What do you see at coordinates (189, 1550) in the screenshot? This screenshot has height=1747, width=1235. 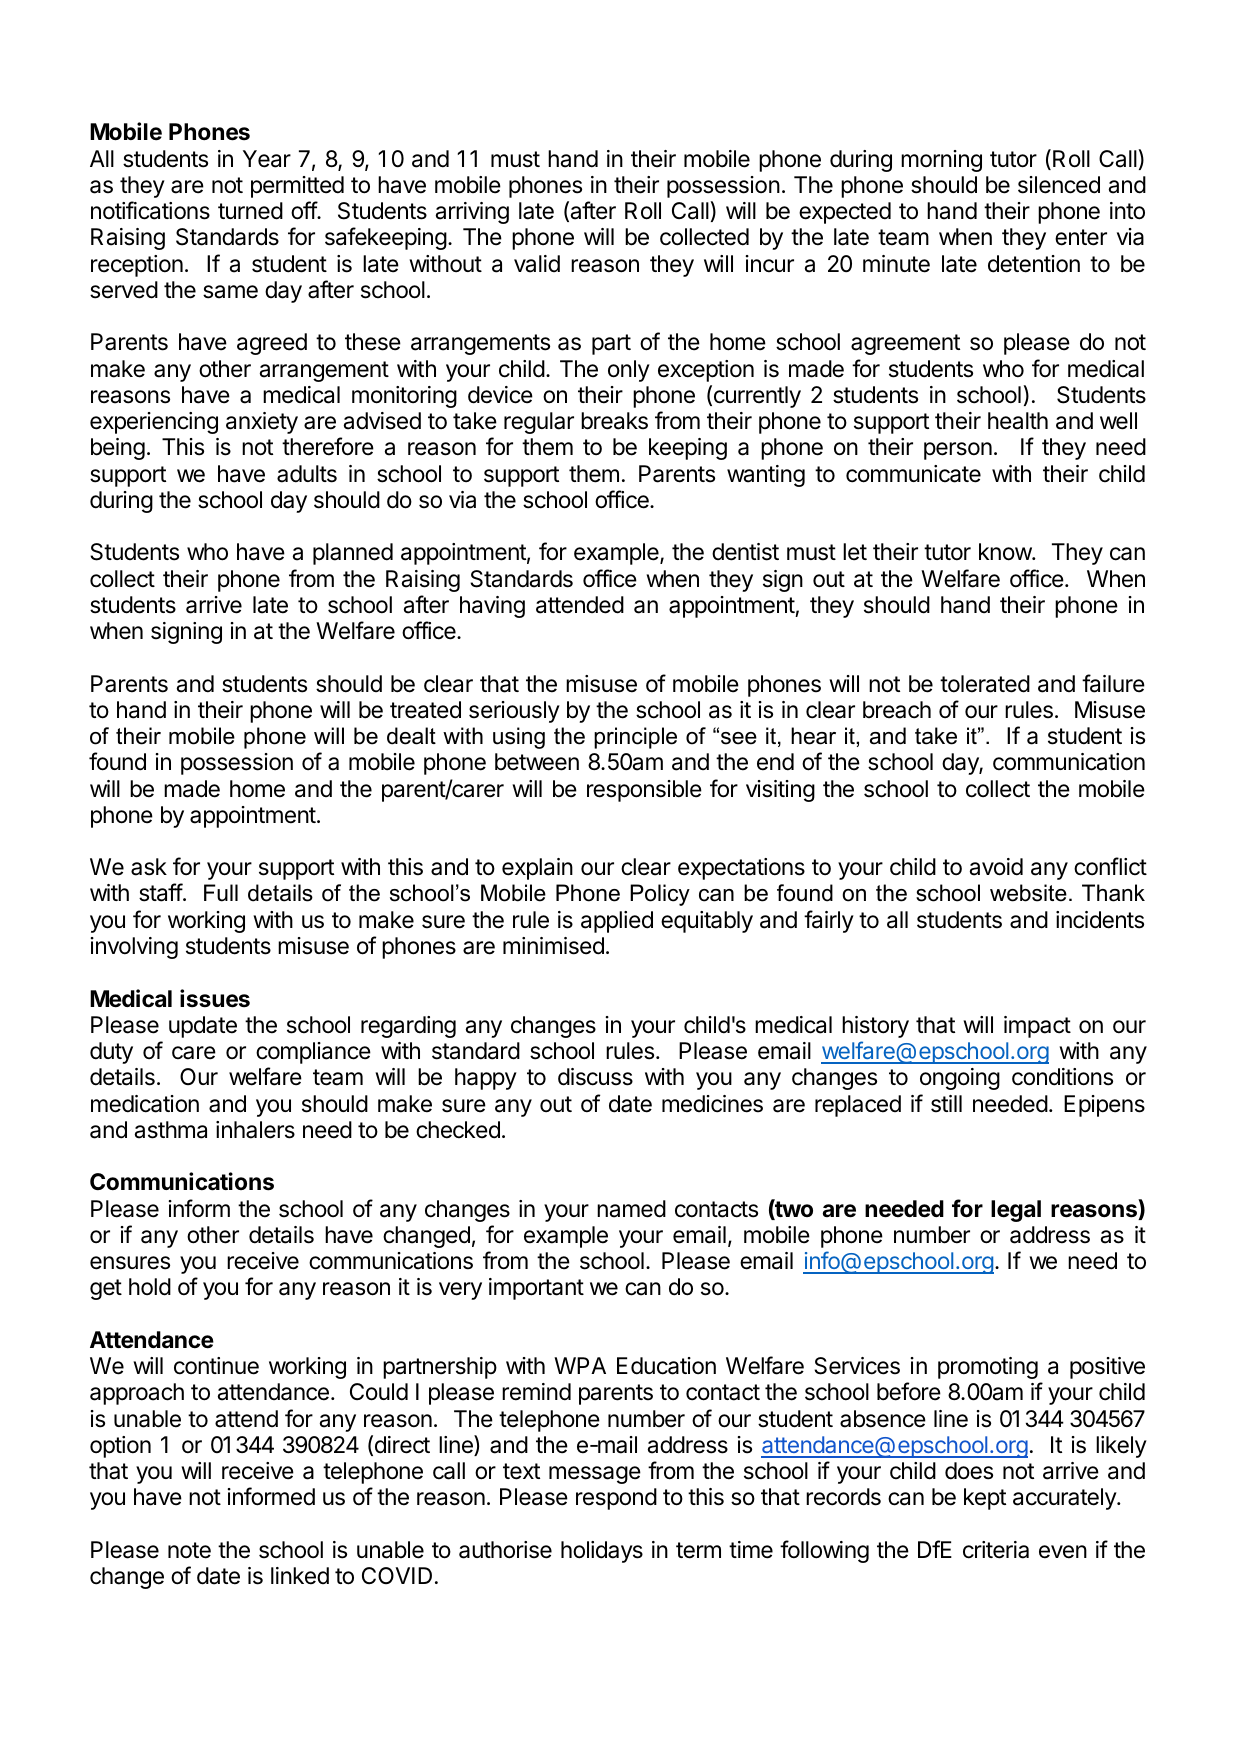 I see `note` at bounding box center [189, 1550].
